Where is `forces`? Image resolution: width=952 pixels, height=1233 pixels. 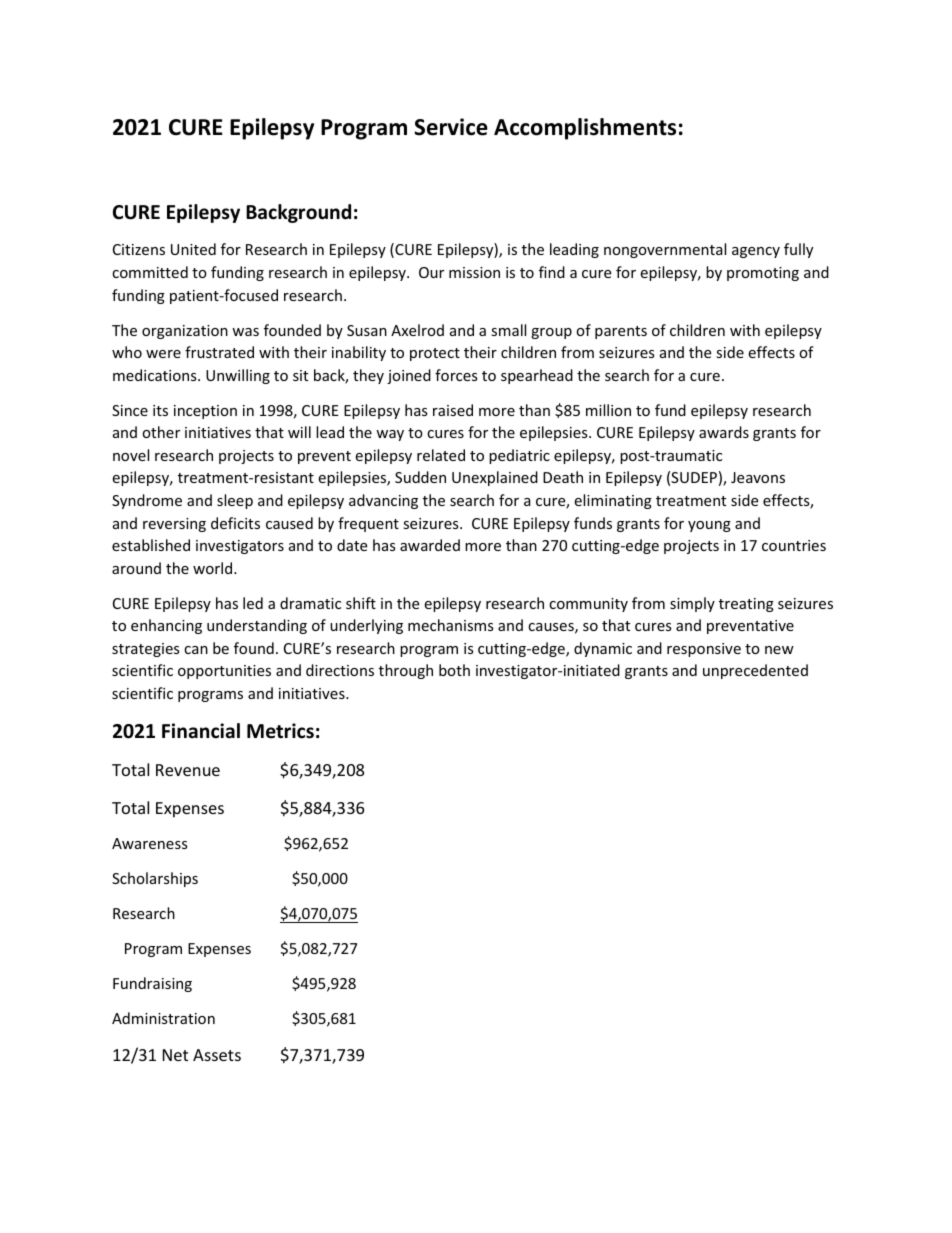 forces is located at coordinates (456, 375).
